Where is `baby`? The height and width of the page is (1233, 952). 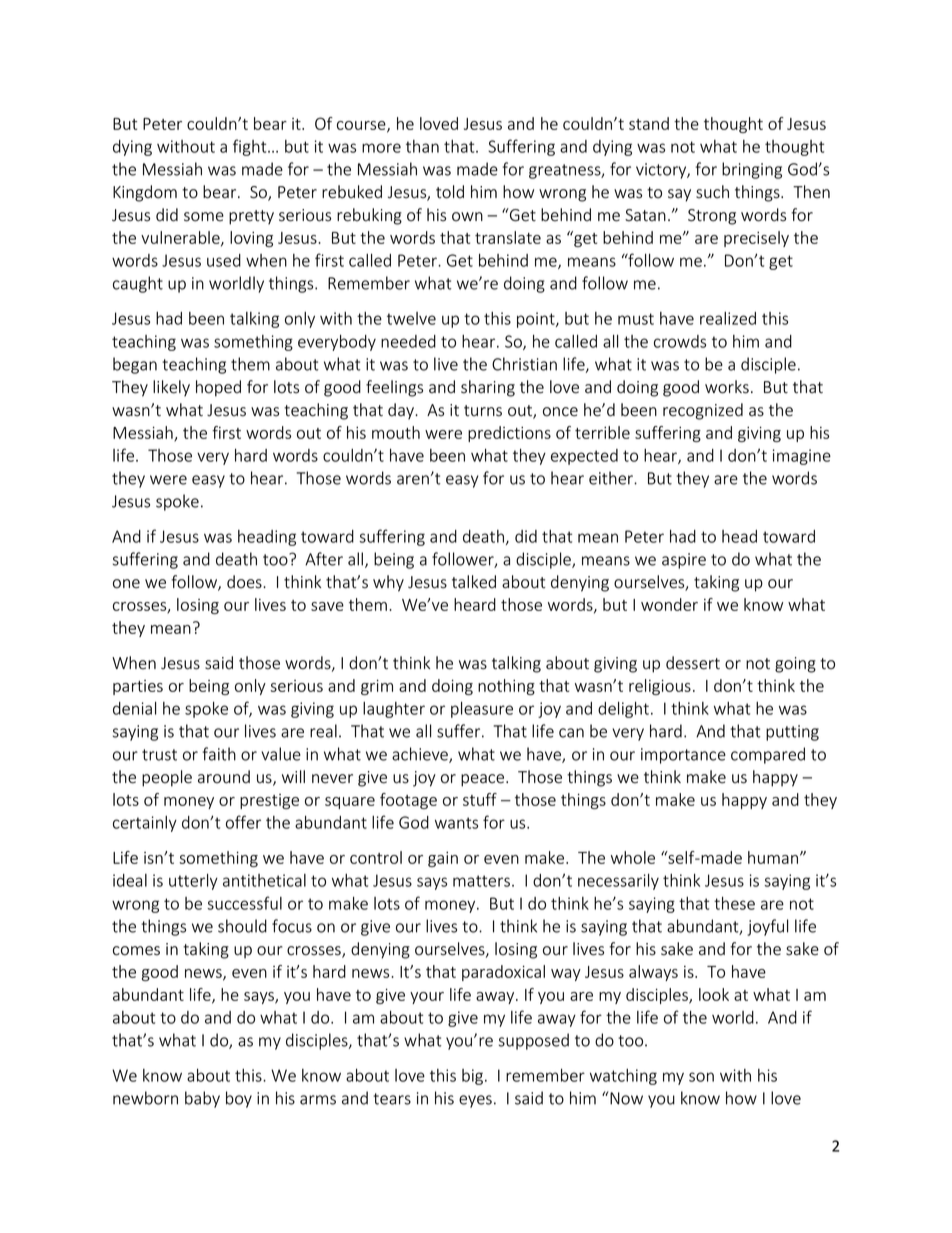
baby is located at coordinates (202, 1099).
